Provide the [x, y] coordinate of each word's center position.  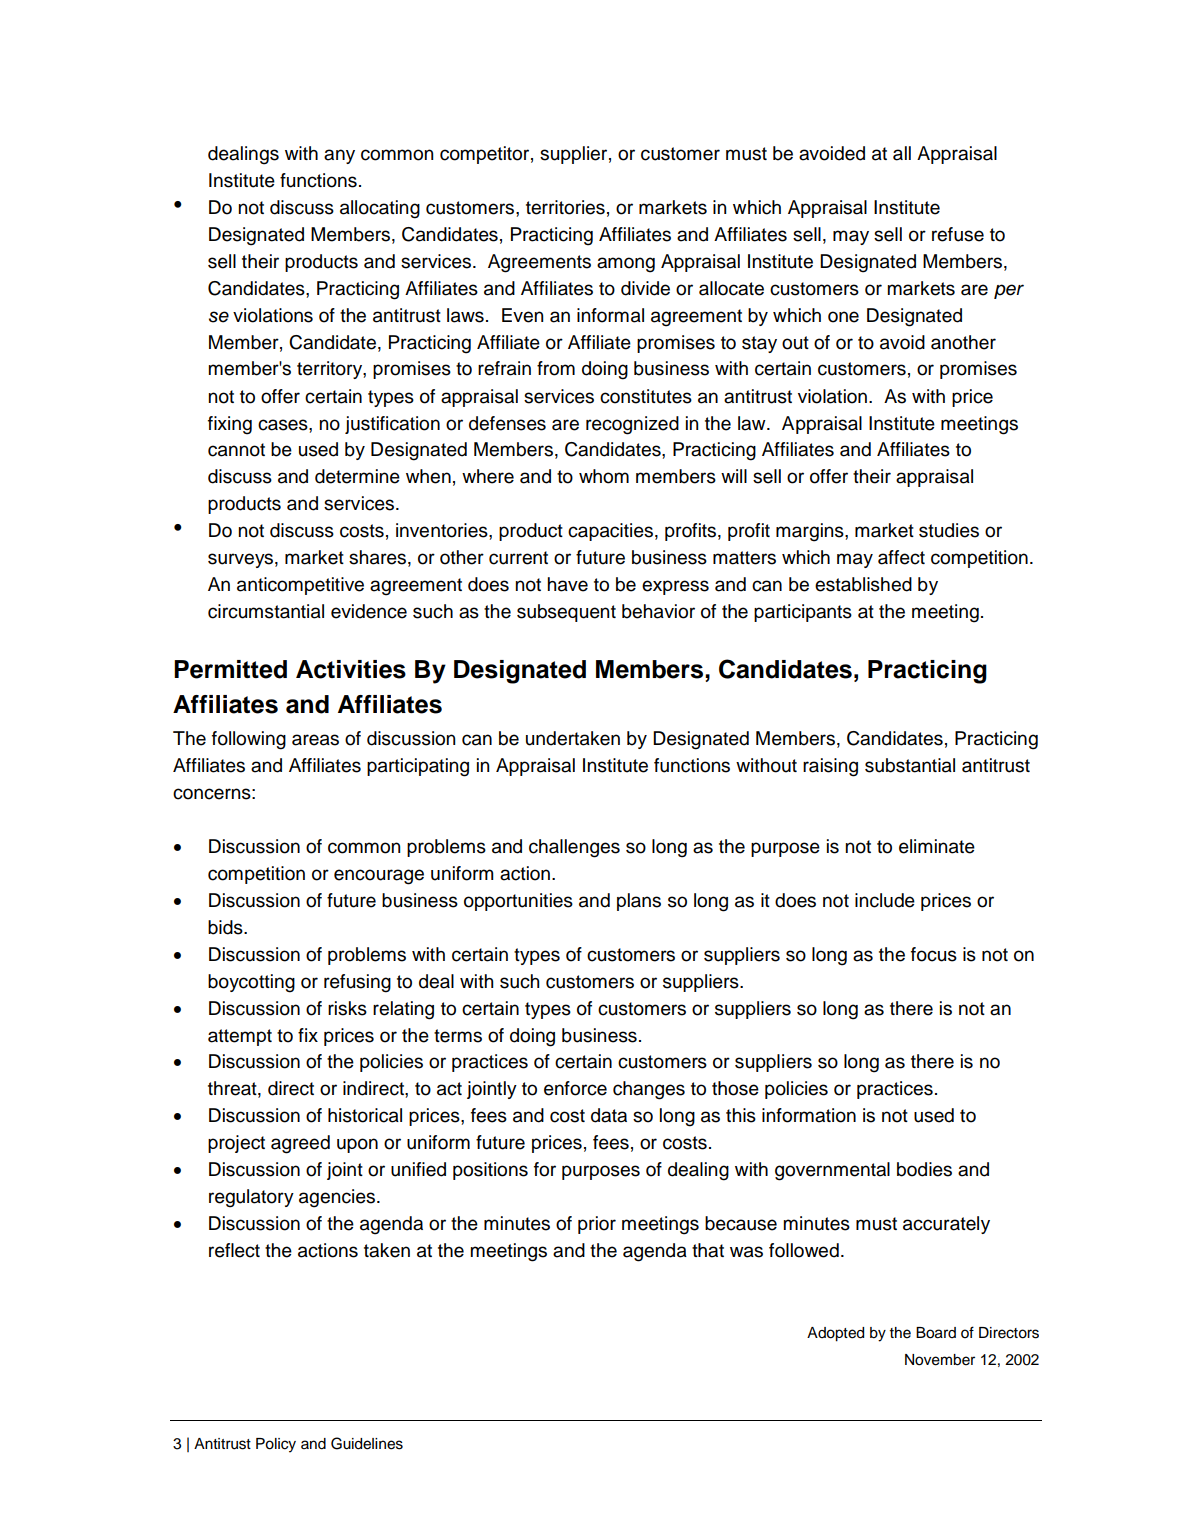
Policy [276, 1445]
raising [830, 767]
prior [597, 1225]
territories [565, 207]
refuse [958, 234]
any [339, 156]
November [940, 1360]
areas [315, 740]
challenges [574, 848]
